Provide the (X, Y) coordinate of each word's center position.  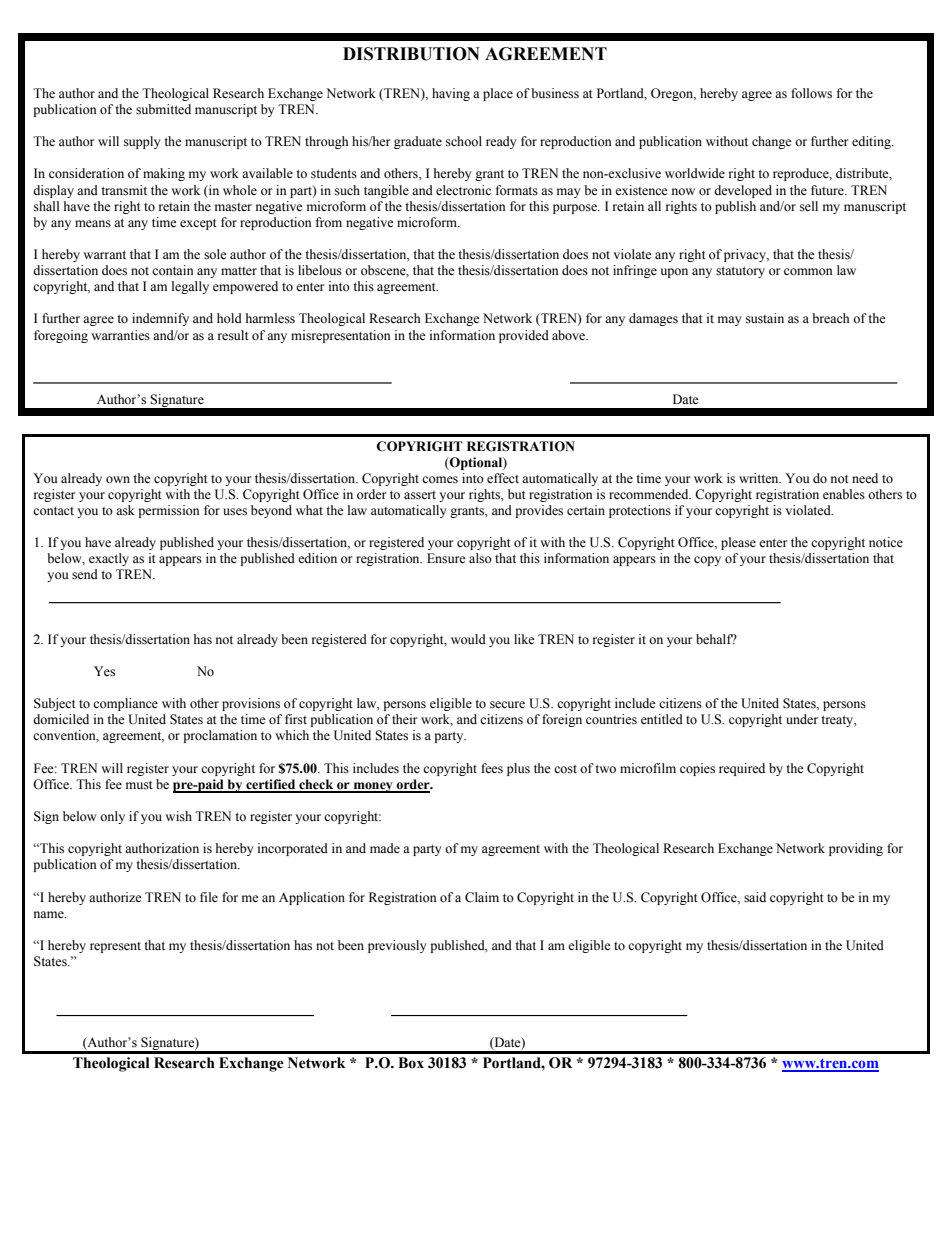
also (480, 558)
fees (492, 768)
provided (524, 336)
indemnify (160, 319)
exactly (109, 559)
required (742, 769)
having (451, 94)
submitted (163, 109)
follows (811, 93)
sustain (765, 318)
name (50, 914)
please (738, 543)
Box (411, 1063)
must (139, 785)
